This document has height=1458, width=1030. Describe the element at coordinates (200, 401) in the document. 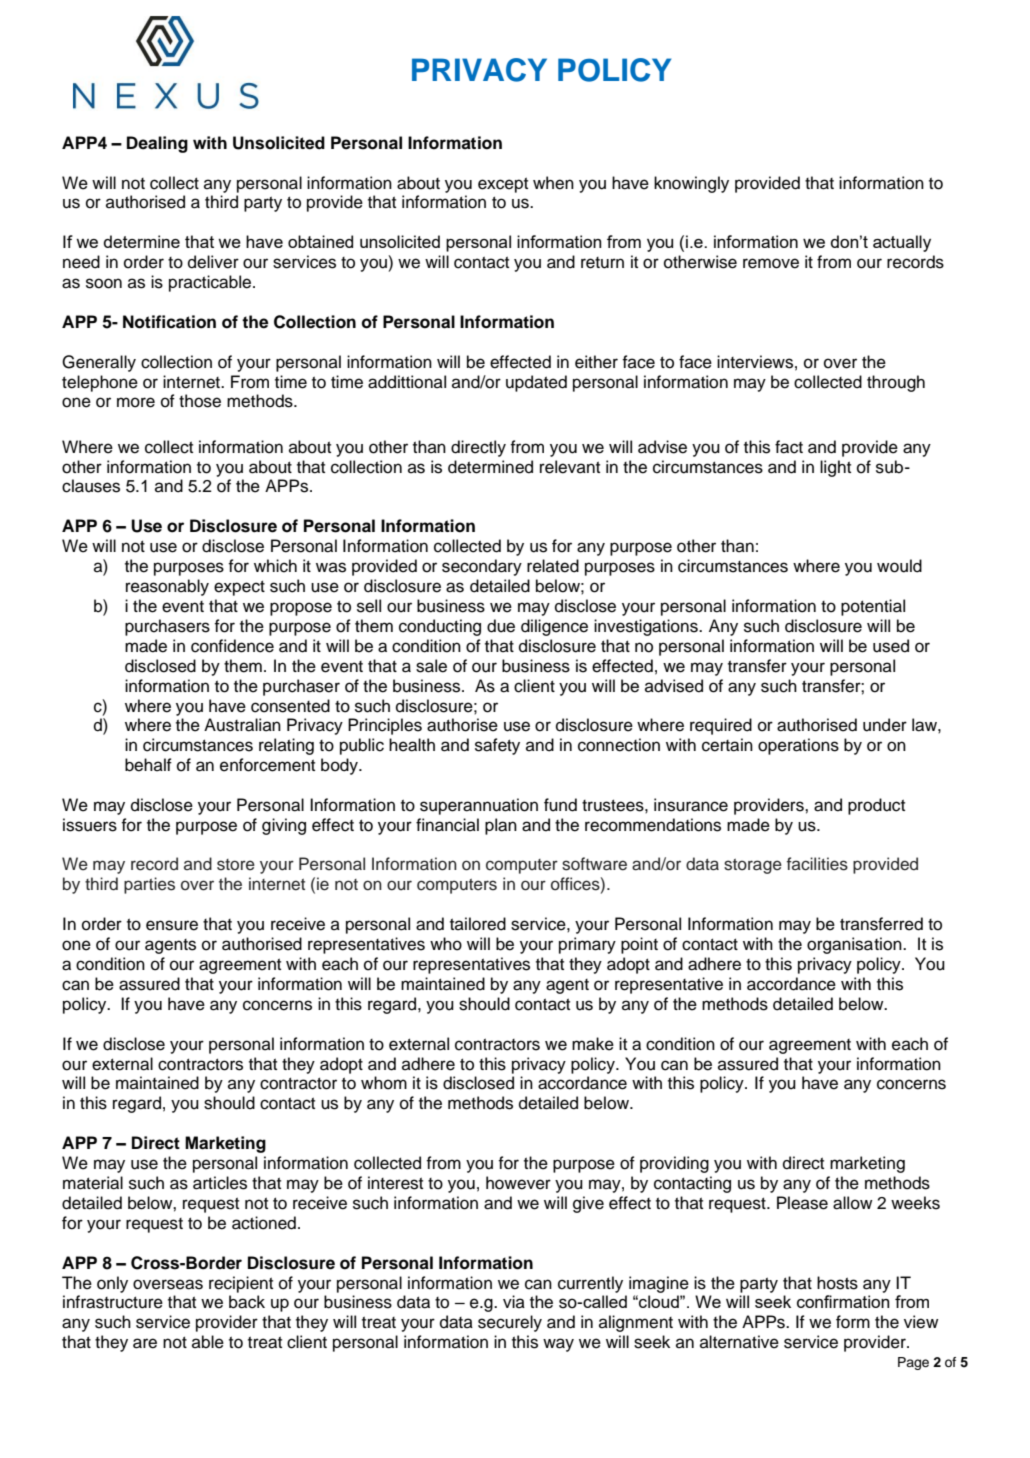

I see `those` at that location.
